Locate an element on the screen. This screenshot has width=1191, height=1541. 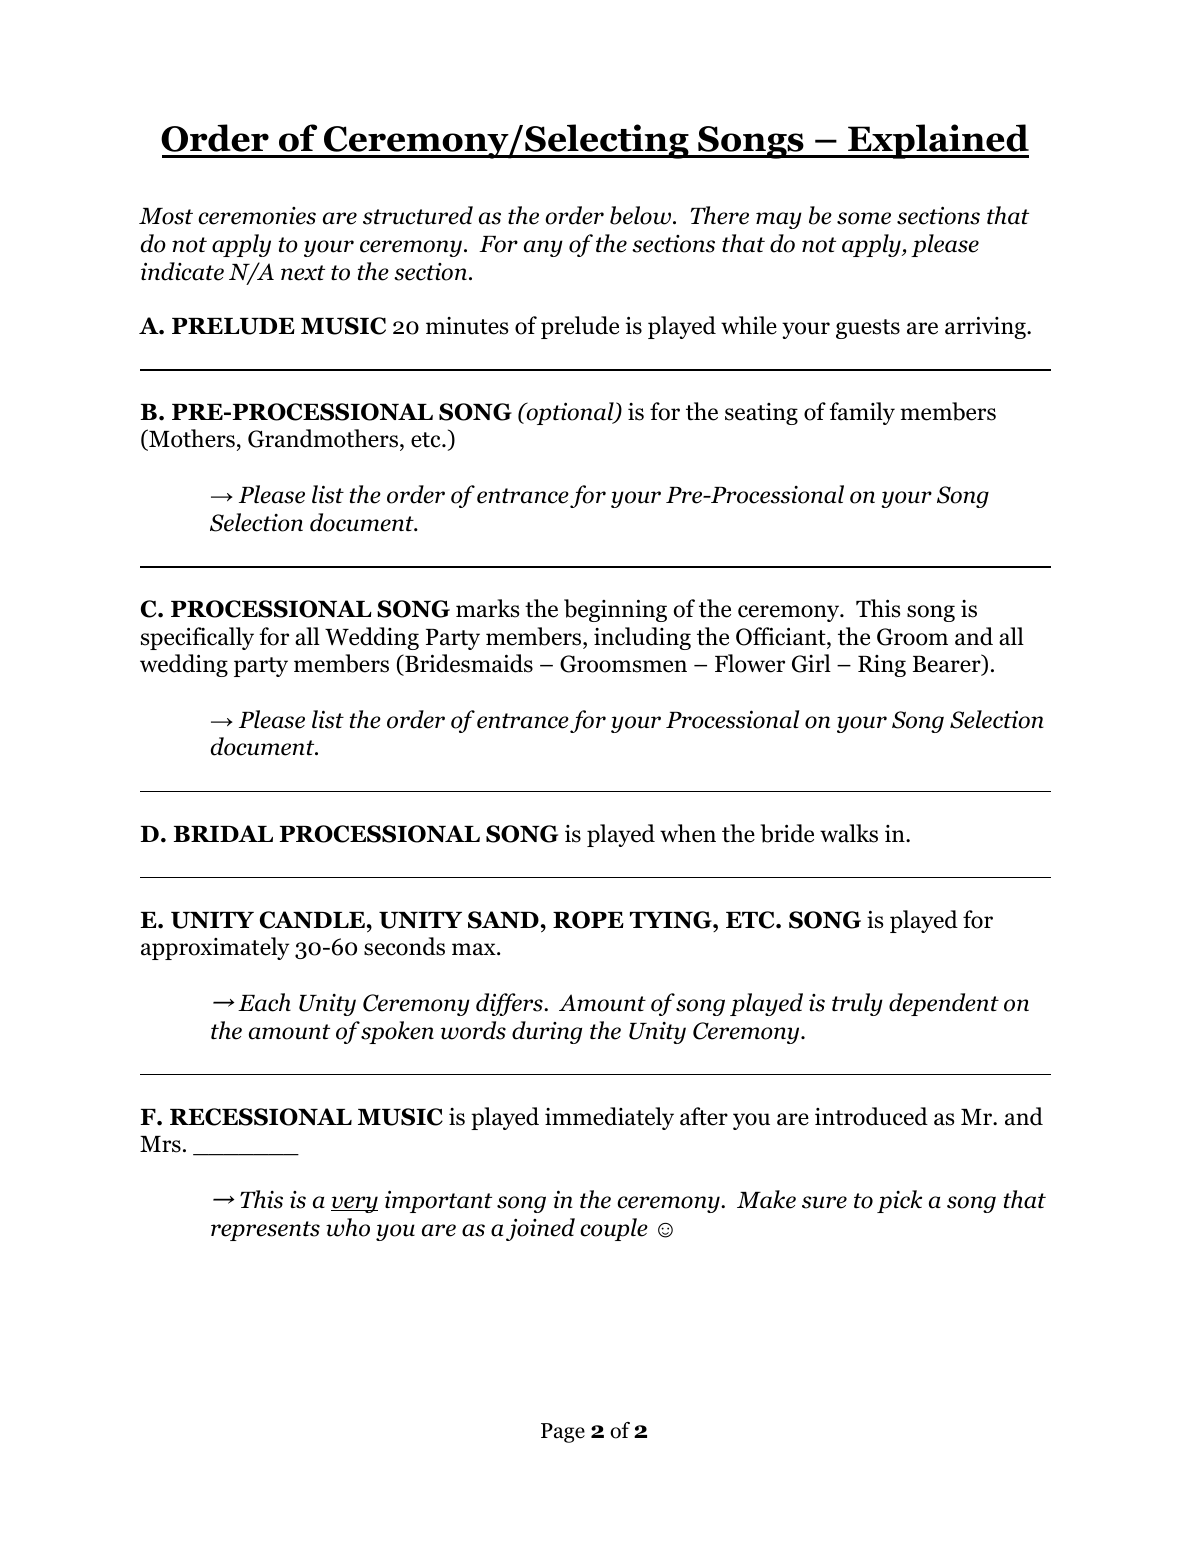
BRIDAL is located at coordinates (223, 833).
